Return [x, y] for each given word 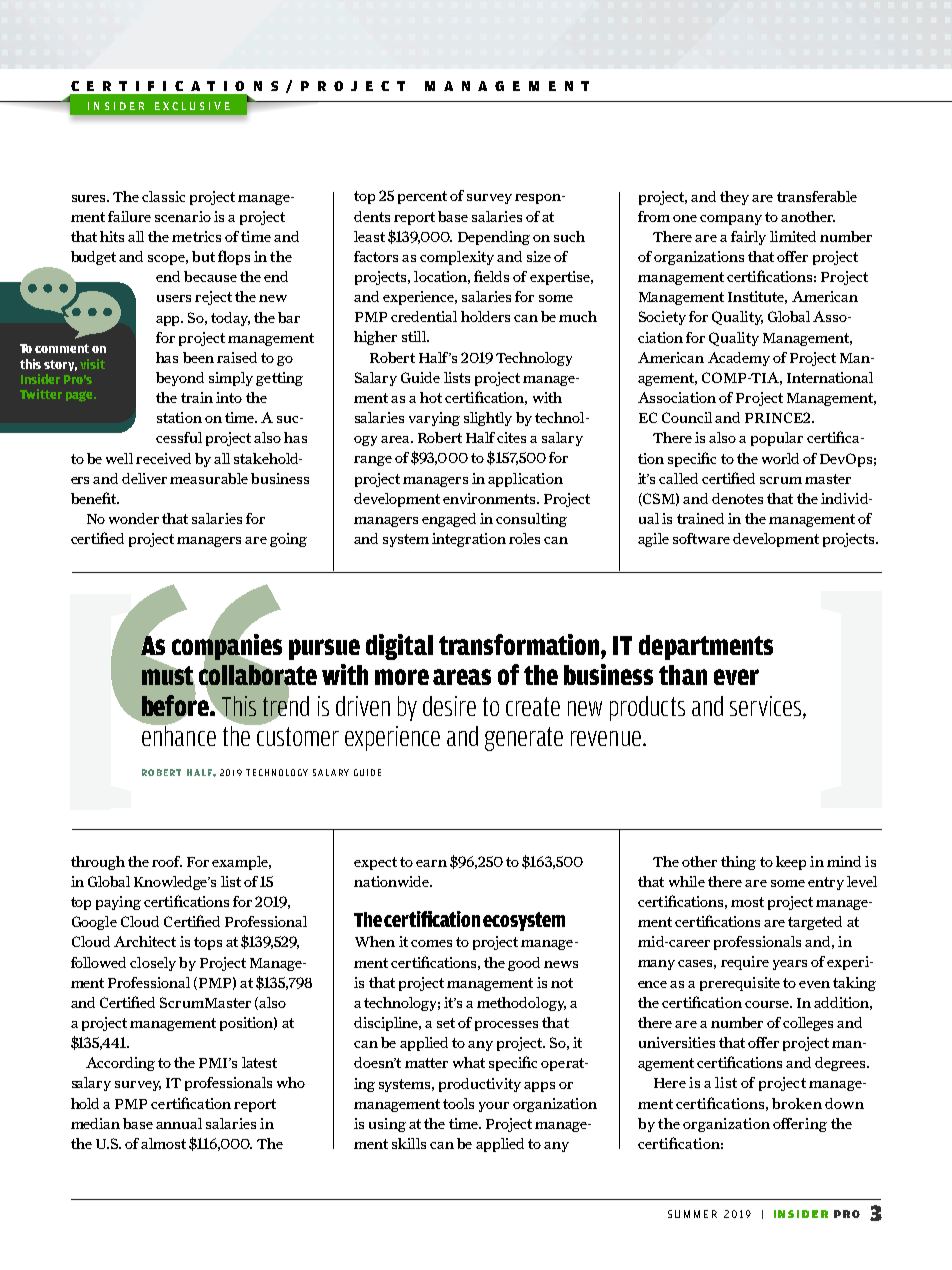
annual [179, 1123]
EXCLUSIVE [192, 106]
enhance [179, 734]
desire [449, 706]
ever [736, 677]
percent [422, 197]
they [734, 198]
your [494, 1107]
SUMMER [692, 1214]
